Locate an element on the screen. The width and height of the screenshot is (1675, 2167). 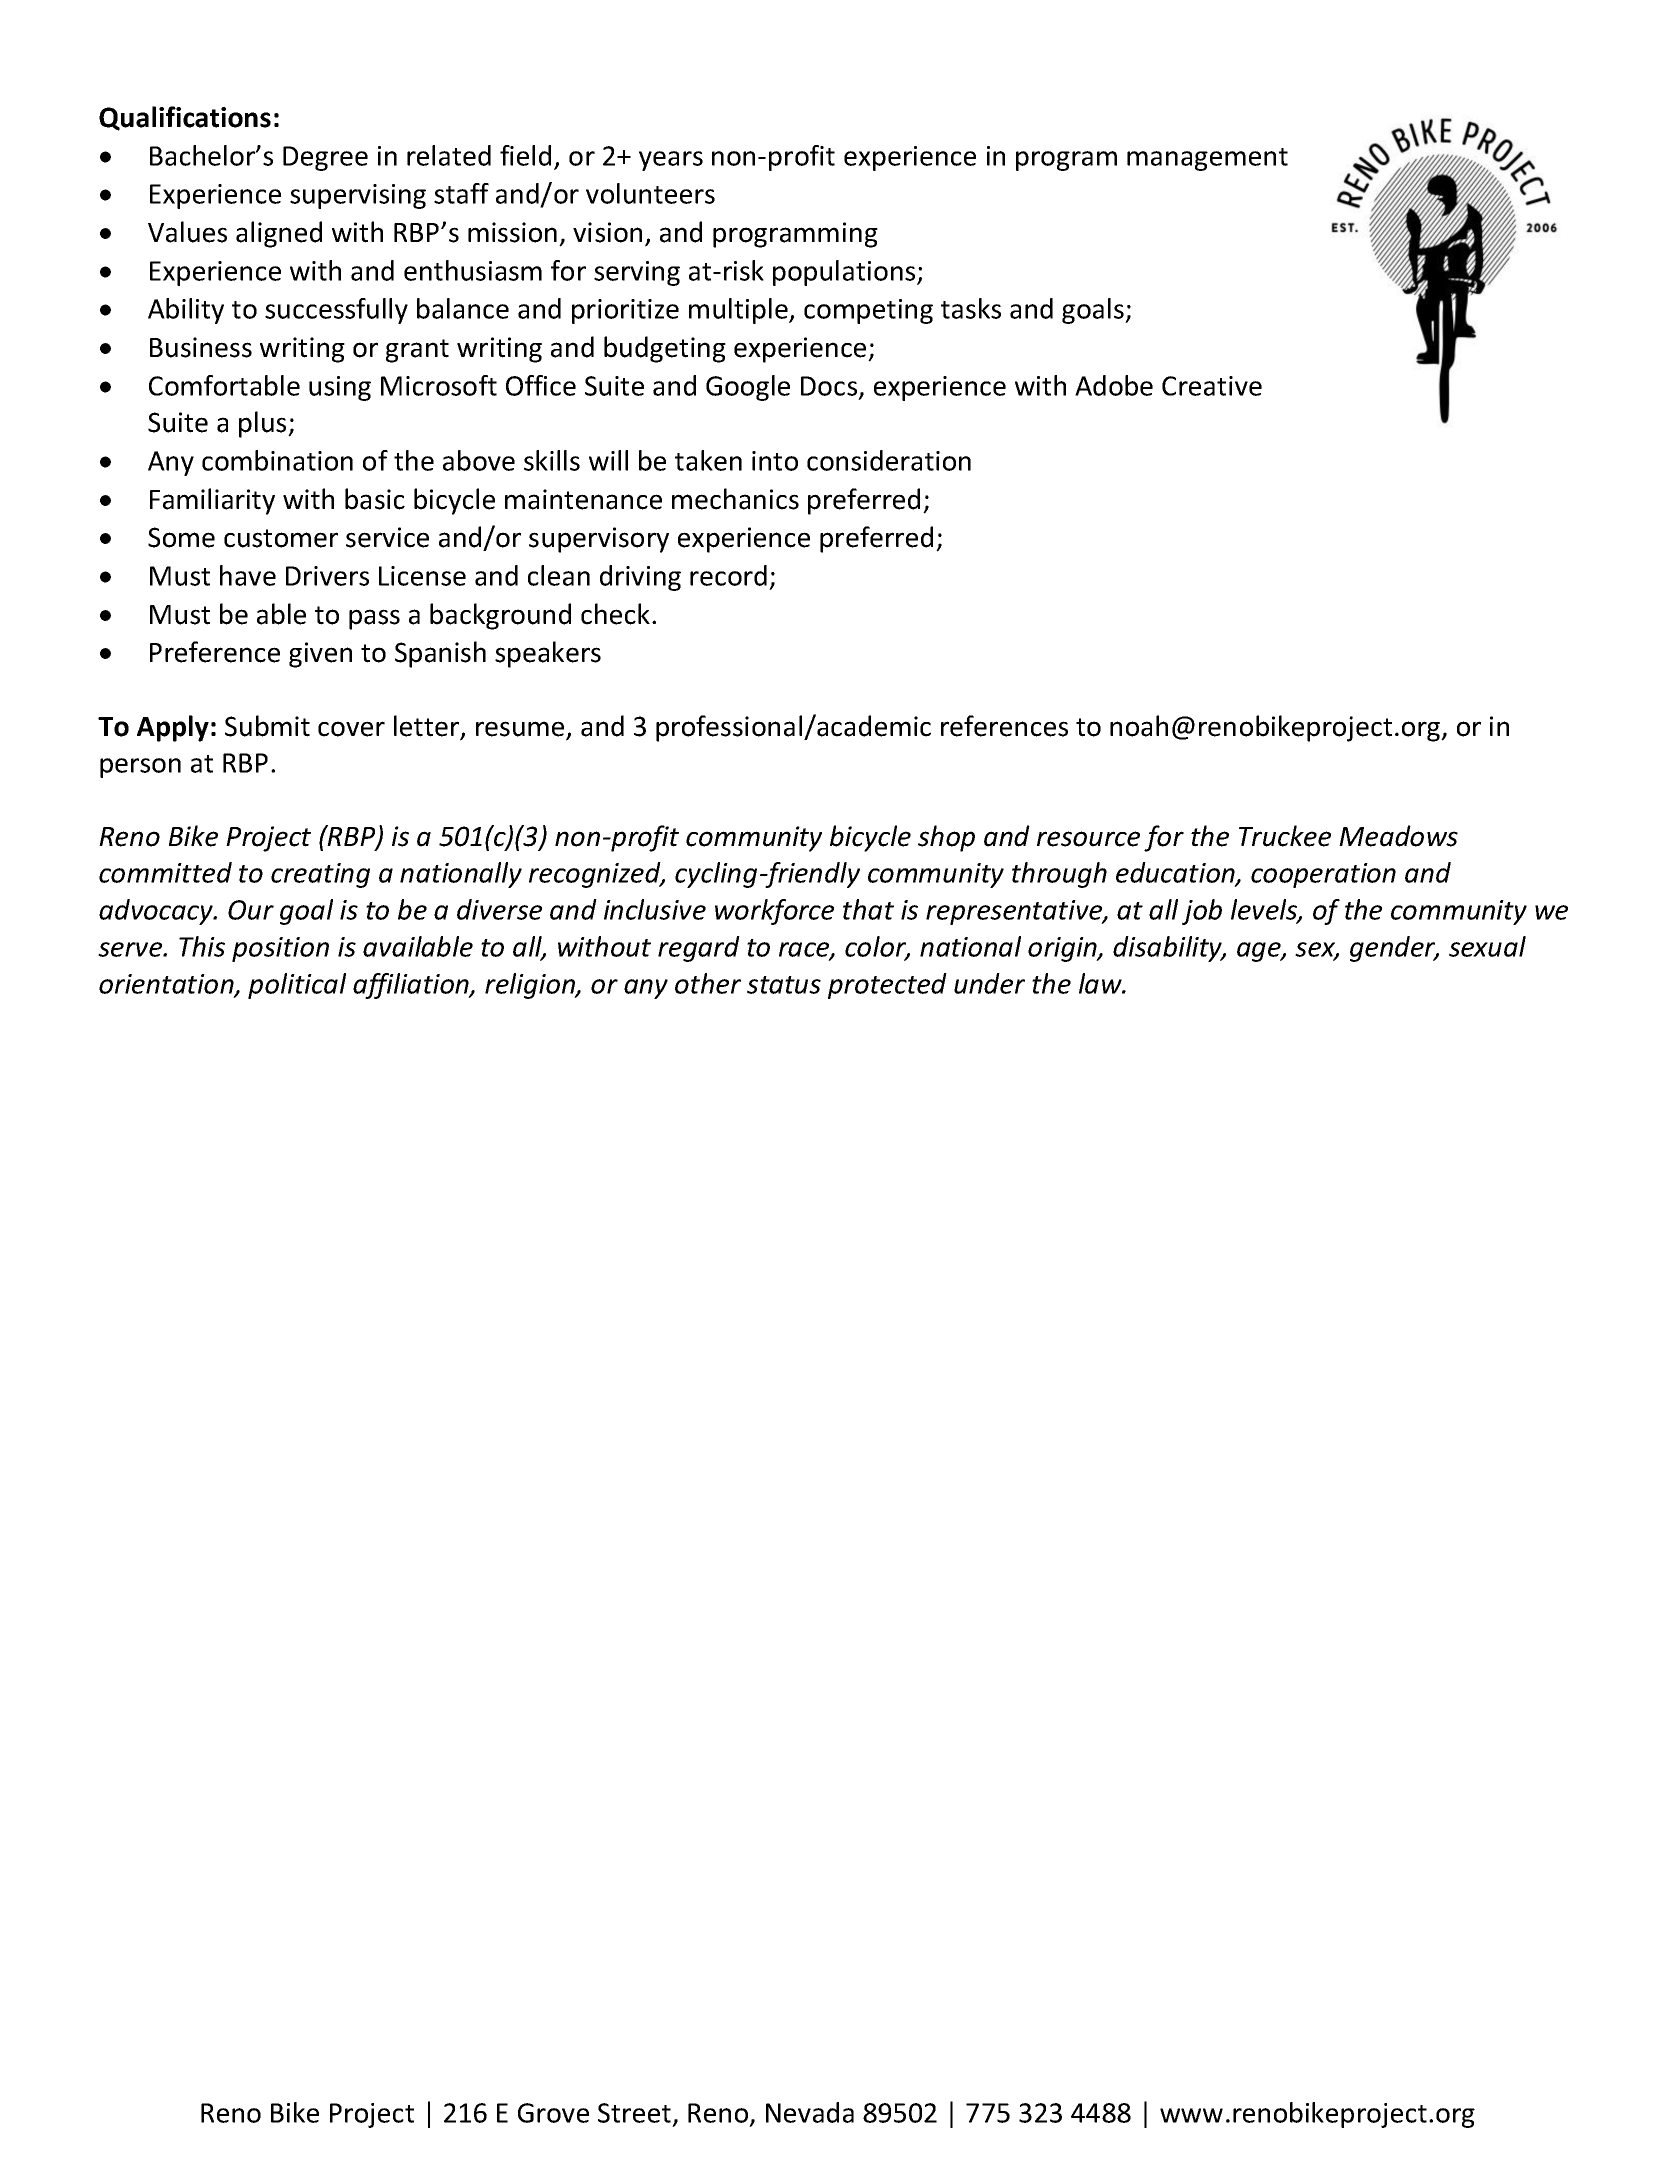
shop is located at coordinates (946, 838).
